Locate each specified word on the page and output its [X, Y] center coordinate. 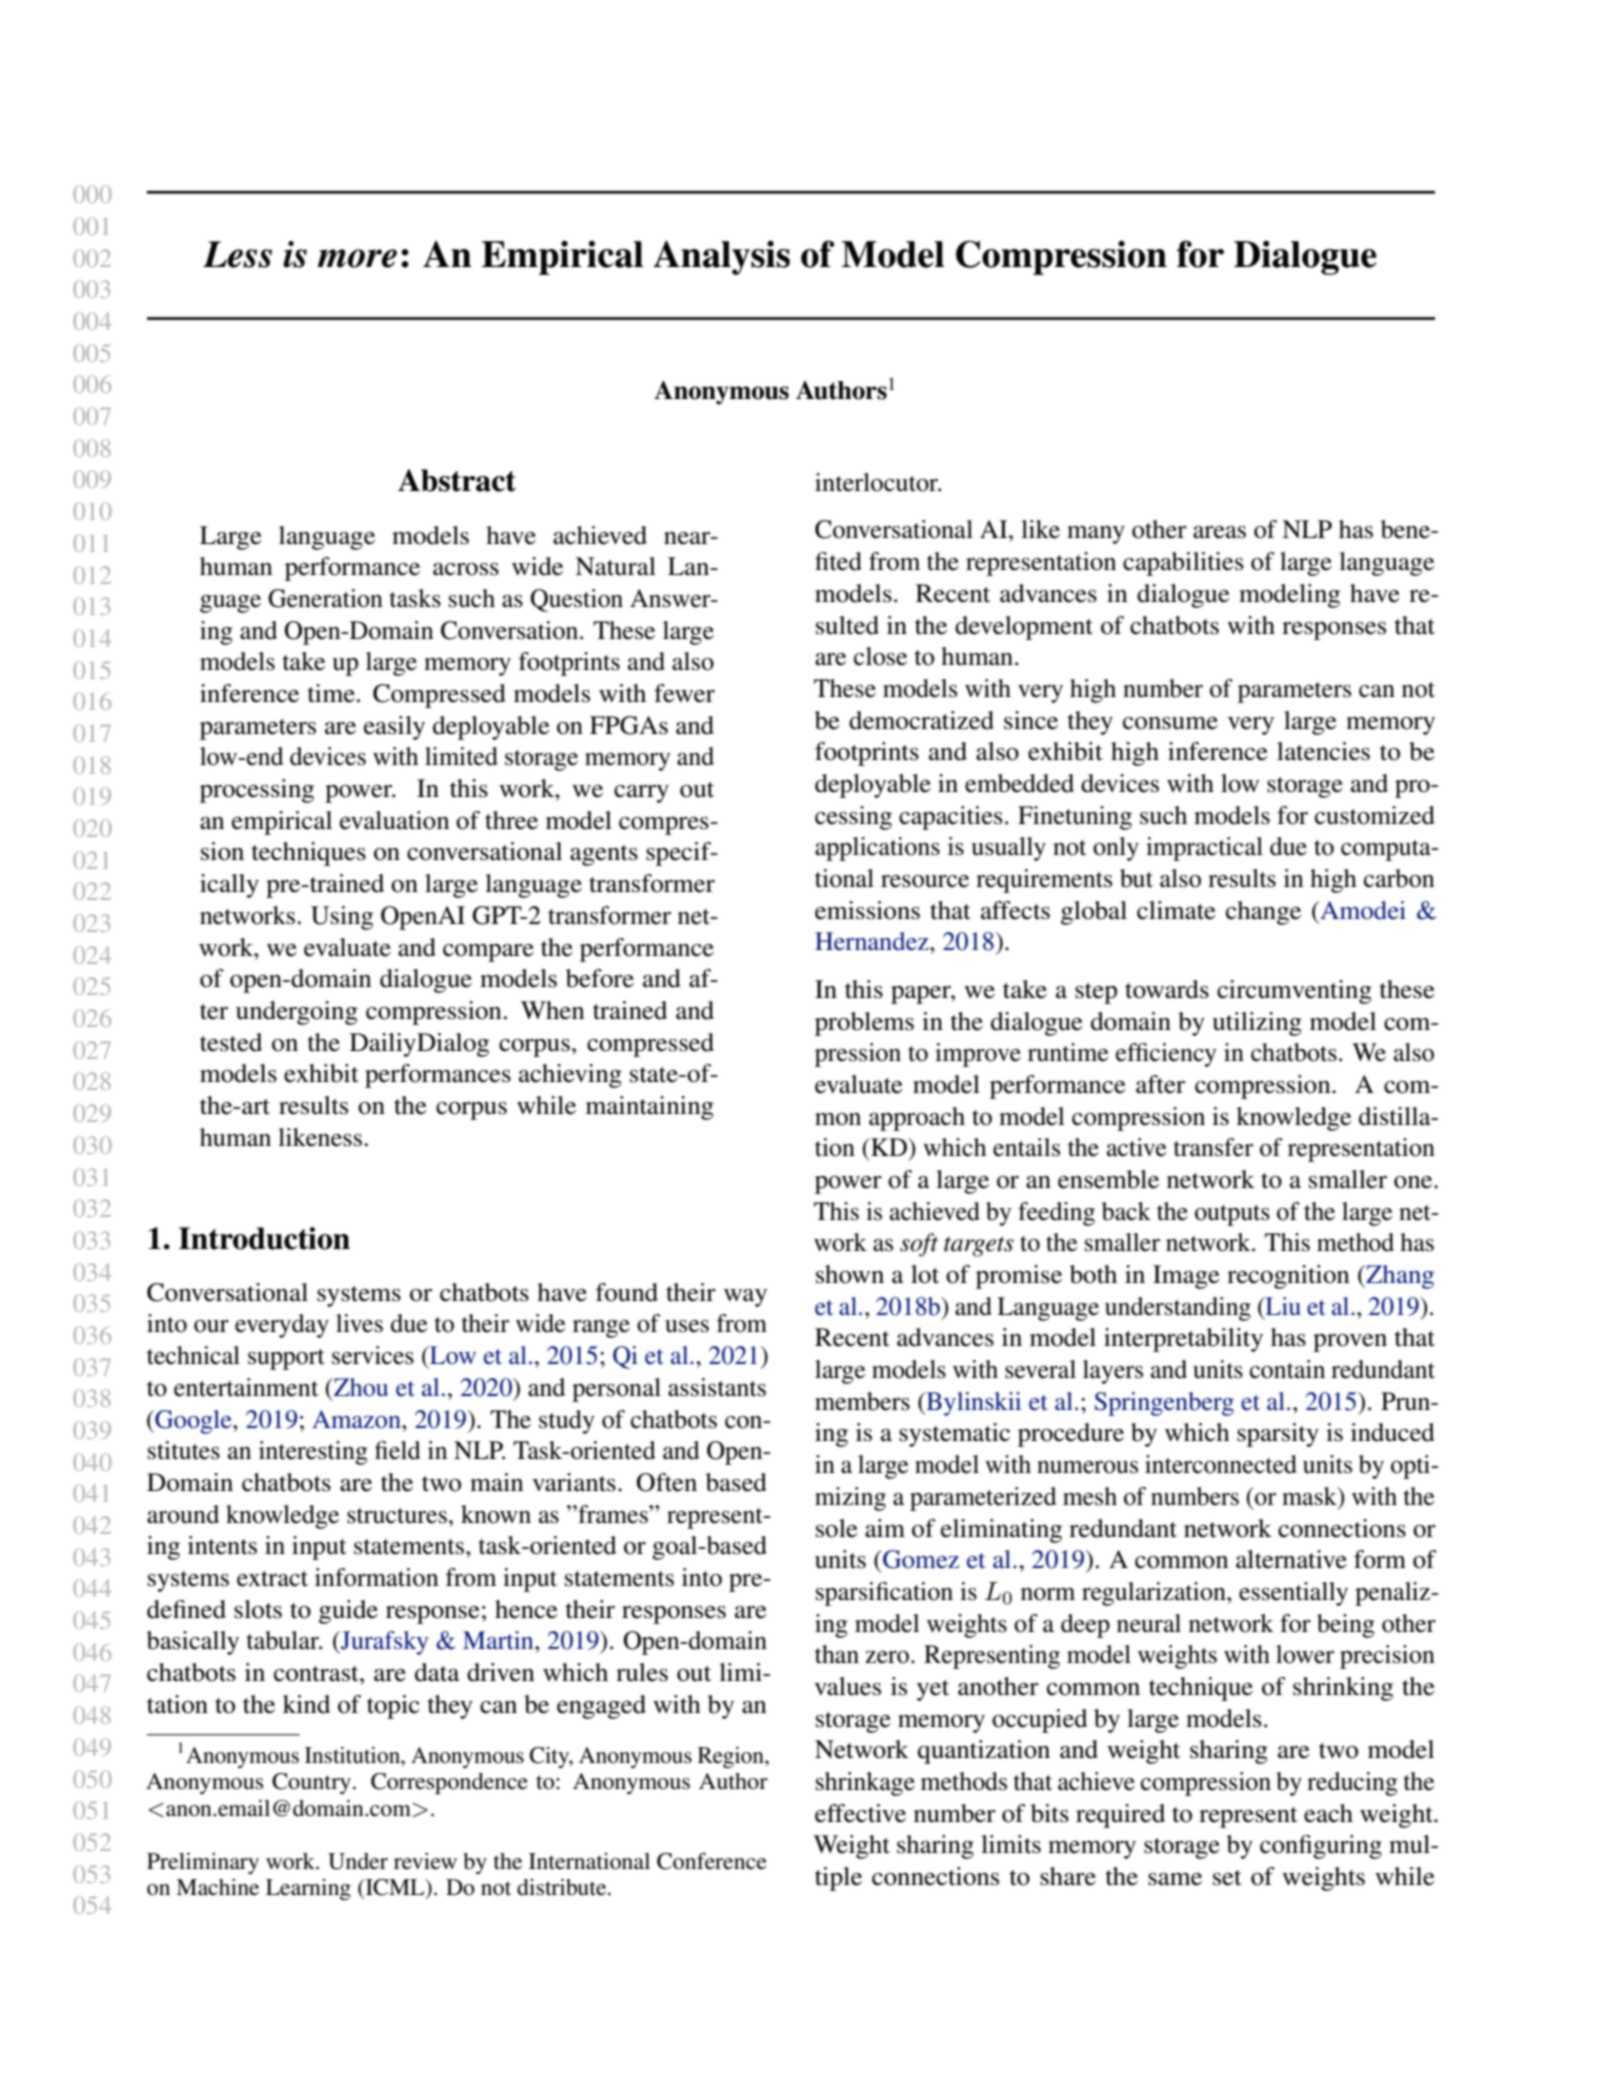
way [745, 1298]
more [357, 258]
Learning [308, 1889]
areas [1219, 532]
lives [359, 1323]
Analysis [721, 257]
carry [641, 794]
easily [394, 728]
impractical [1204, 849]
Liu [1282, 1306]
